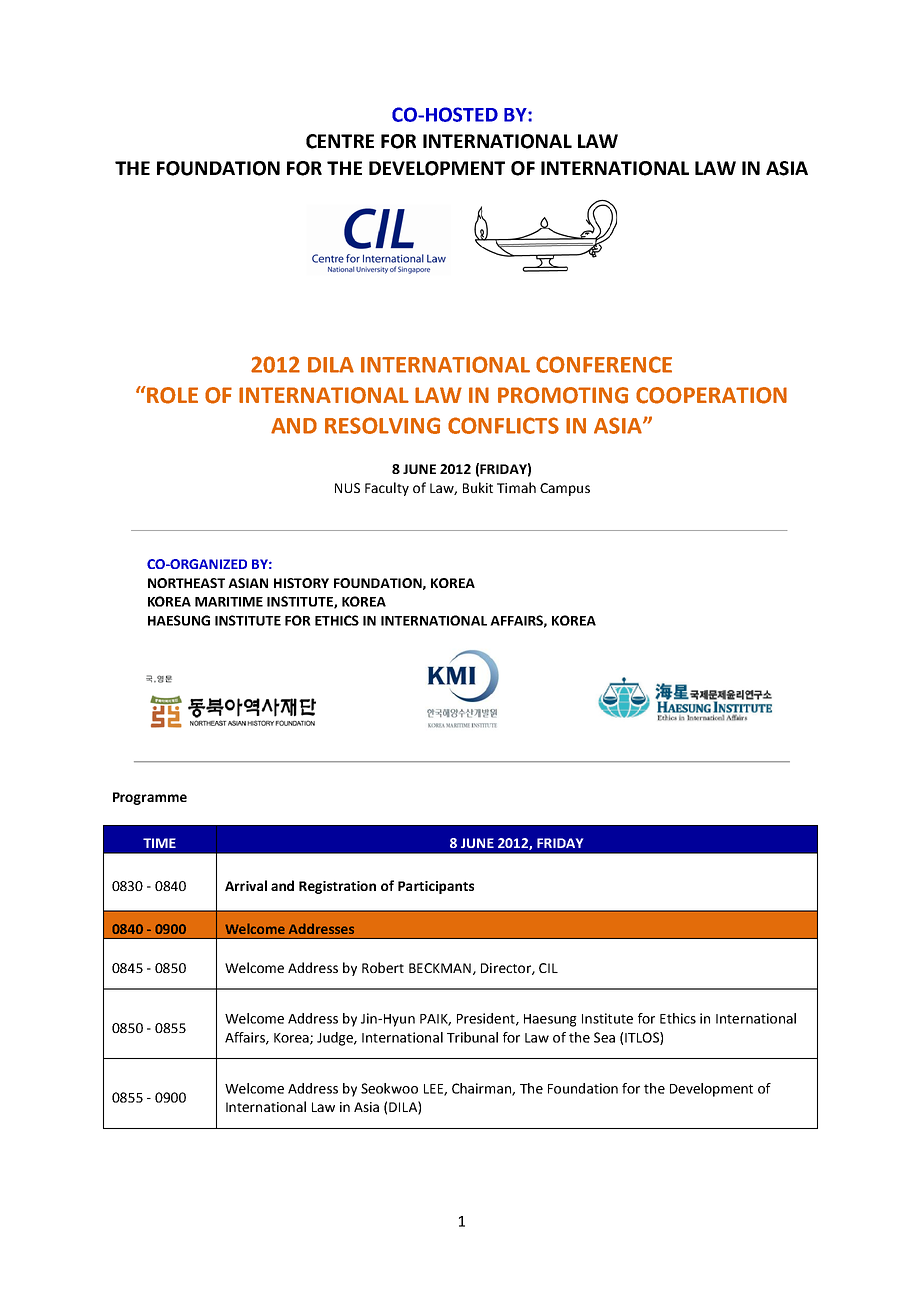 This screenshot has height=1308, width=924. What do you see at coordinates (150, 798) in the screenshot?
I see `Programme` at bounding box center [150, 798].
